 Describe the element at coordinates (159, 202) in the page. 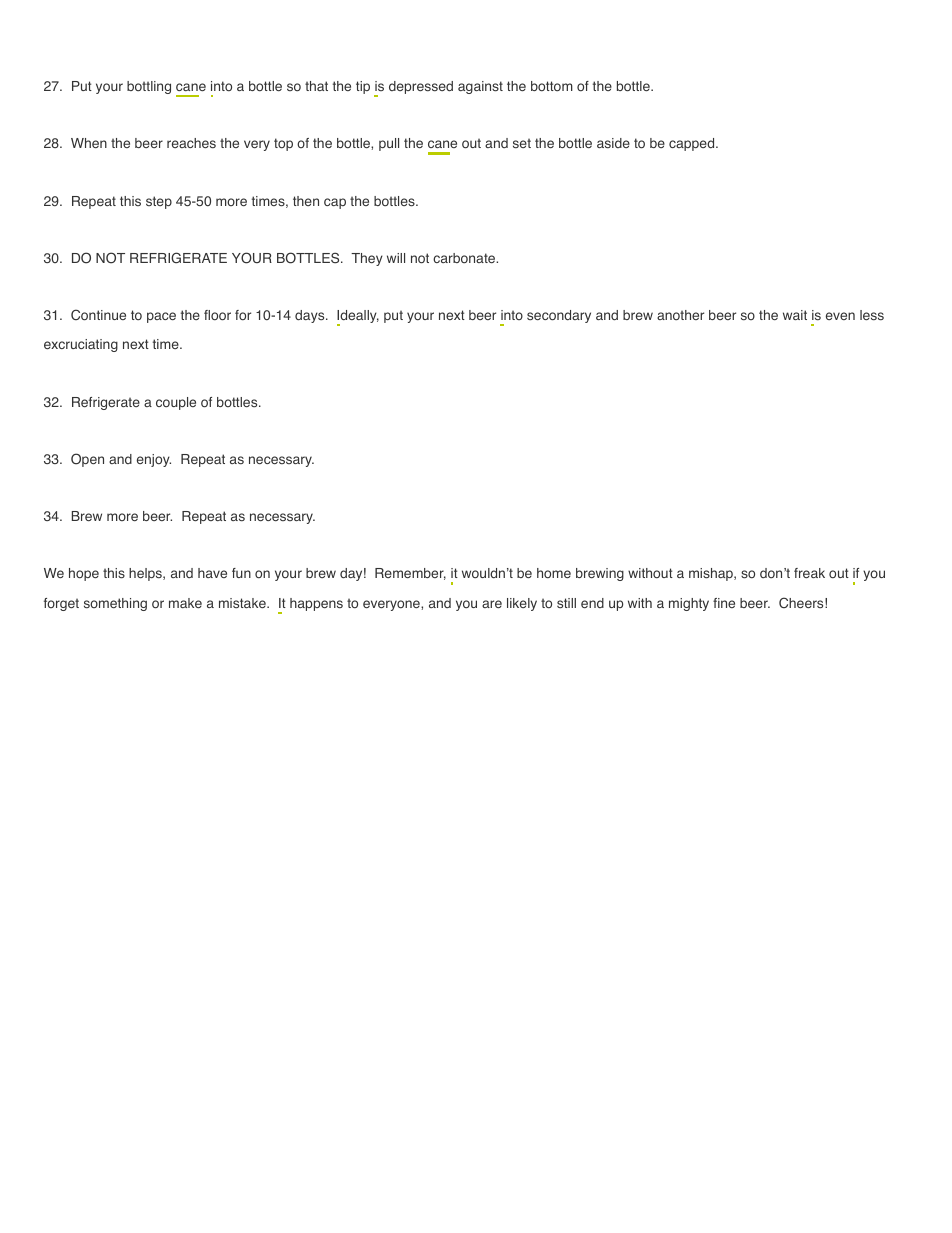

I see `step` at that location.
